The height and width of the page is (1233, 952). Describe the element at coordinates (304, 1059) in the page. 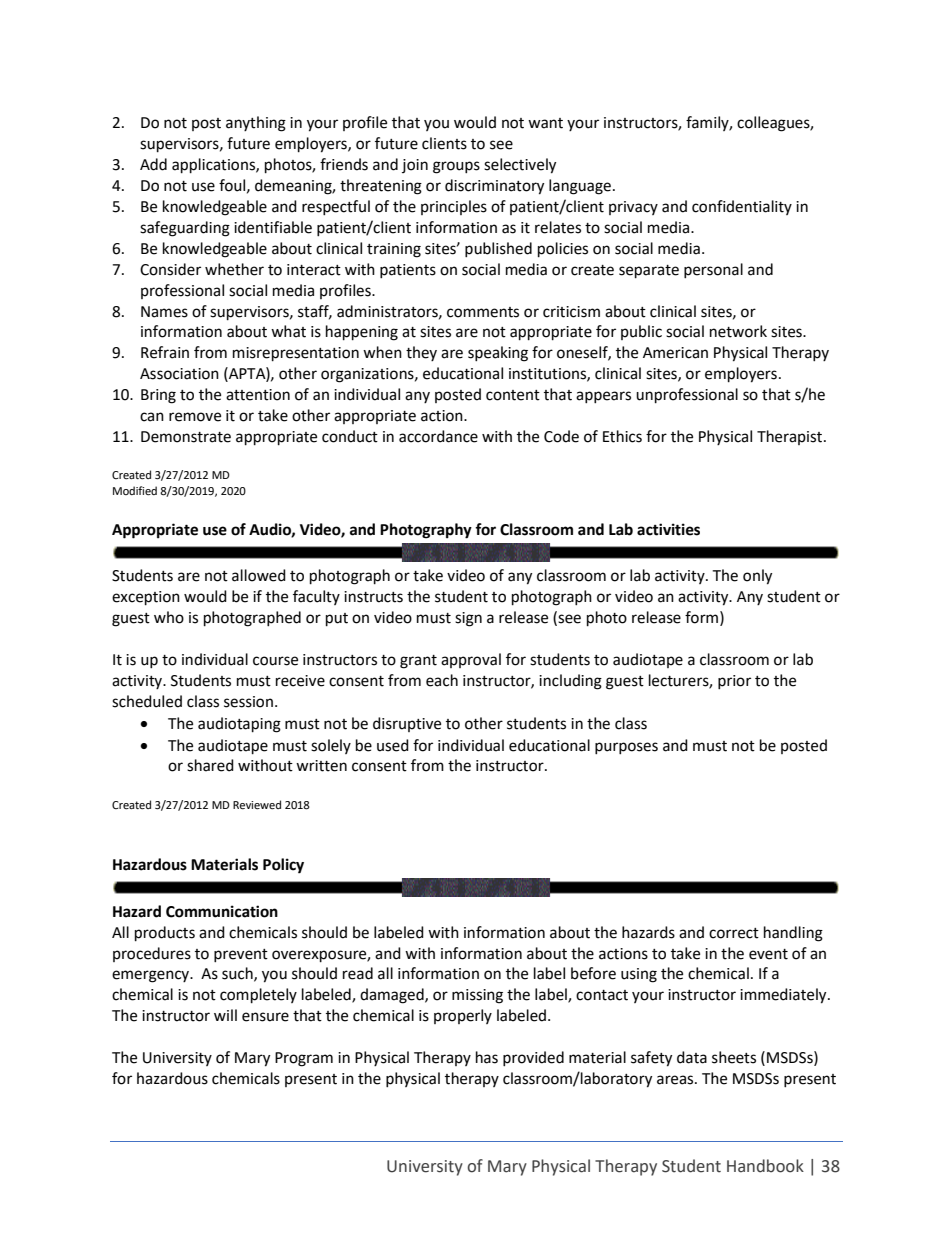

I see `Program` at that location.
